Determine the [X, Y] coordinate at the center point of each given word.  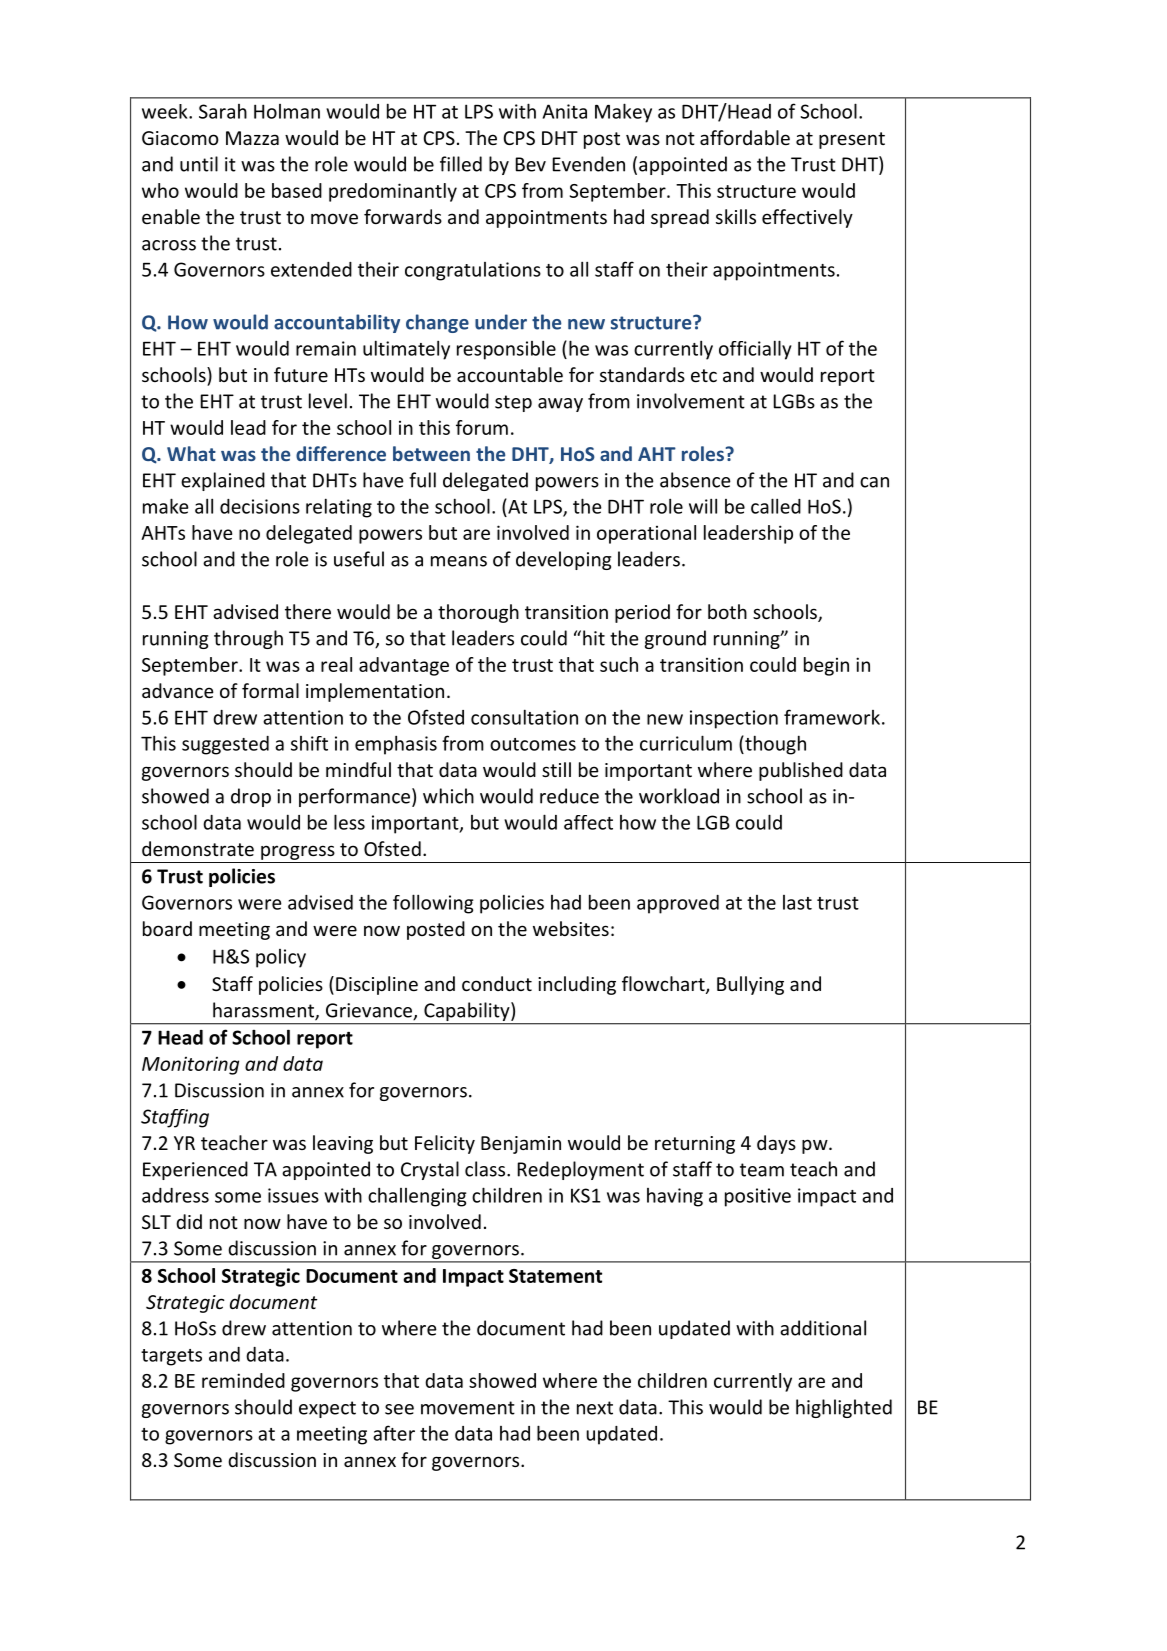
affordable [745, 137]
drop [251, 797]
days [776, 1144]
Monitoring [190, 1066]
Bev [531, 164]
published [801, 771]
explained [223, 481]
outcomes [533, 744]
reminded [243, 1380]
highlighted [844, 1408]
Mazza [252, 138]
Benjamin [521, 1145]
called [776, 506]
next [595, 1408]
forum [482, 427]
